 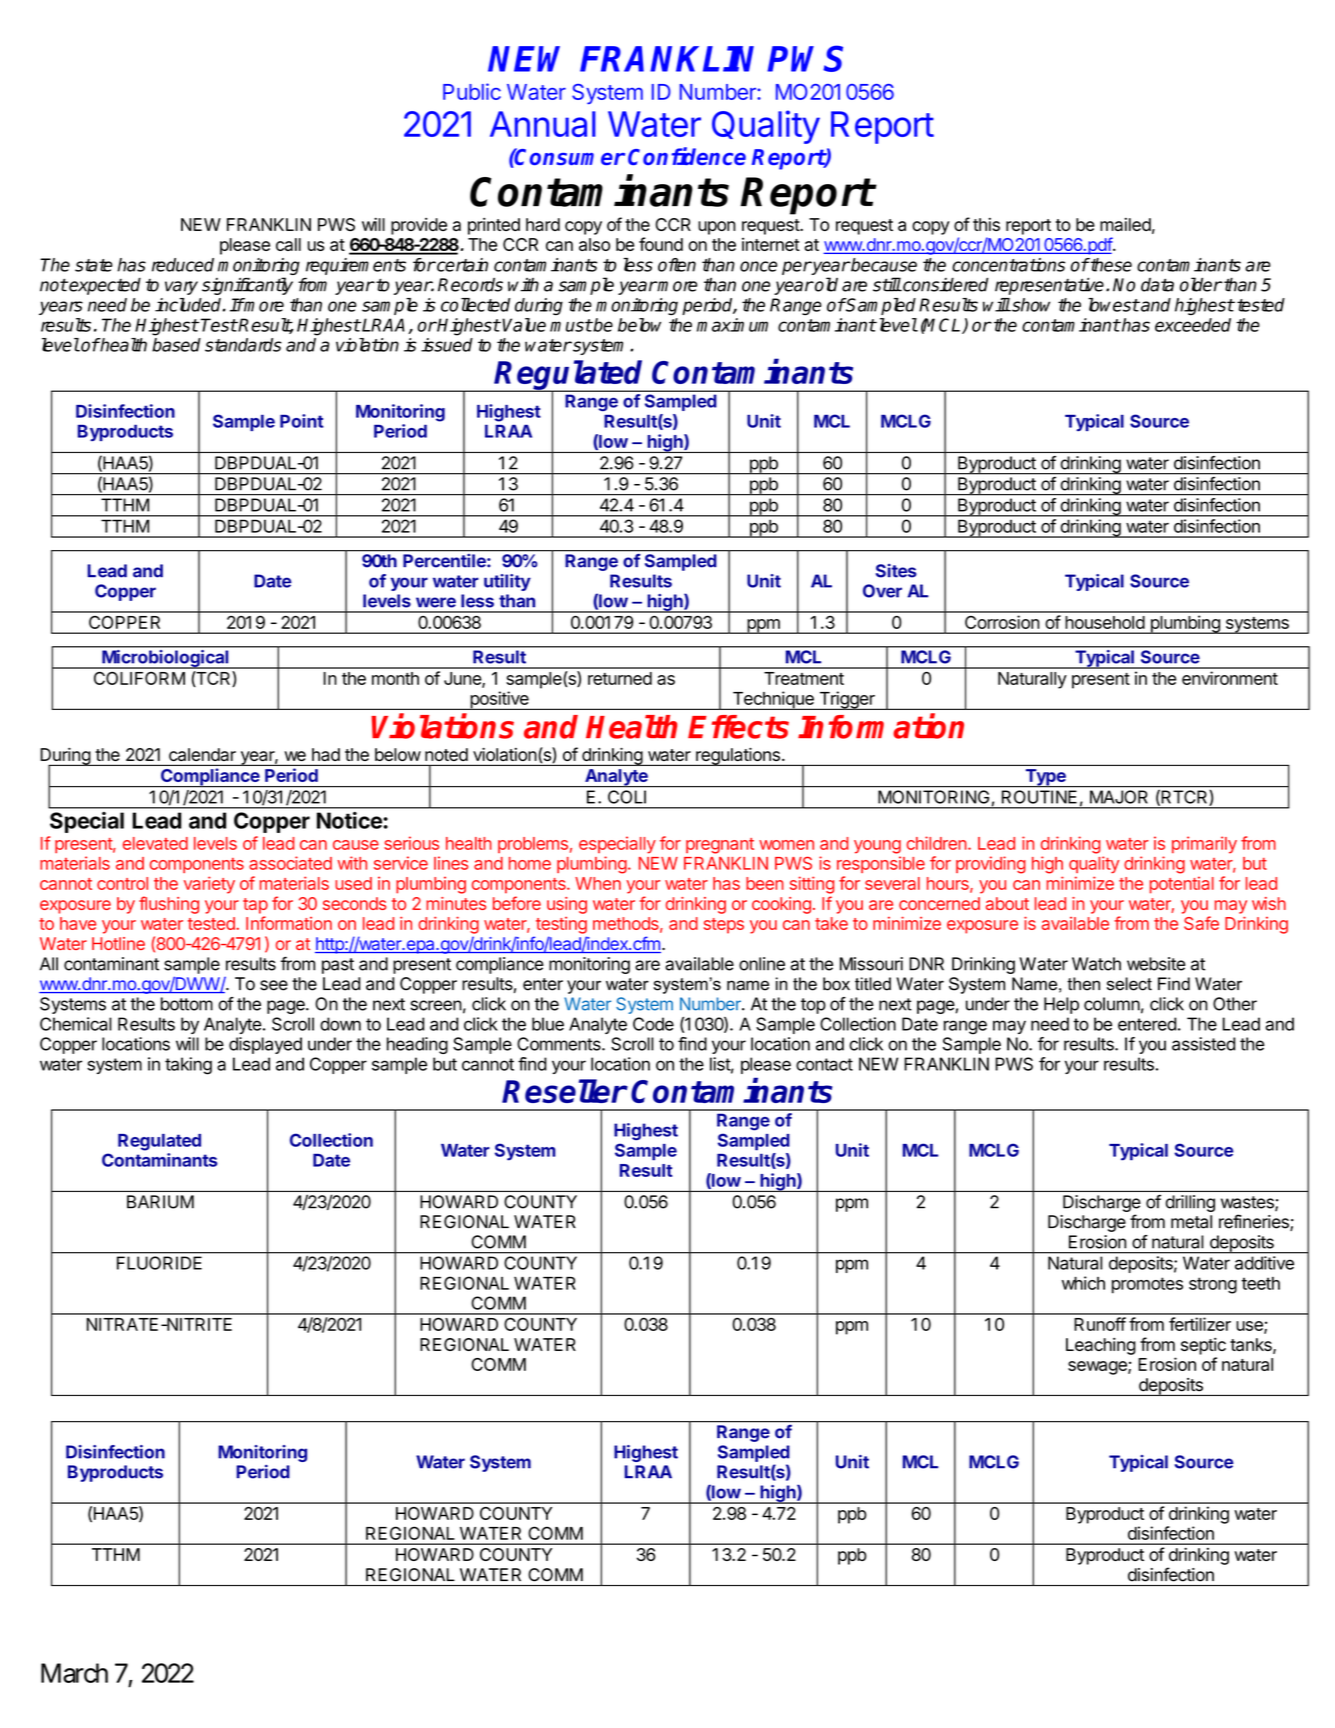 What do you see at coordinates (1203, 1346) in the document?
I see `septic` at bounding box center [1203, 1346].
